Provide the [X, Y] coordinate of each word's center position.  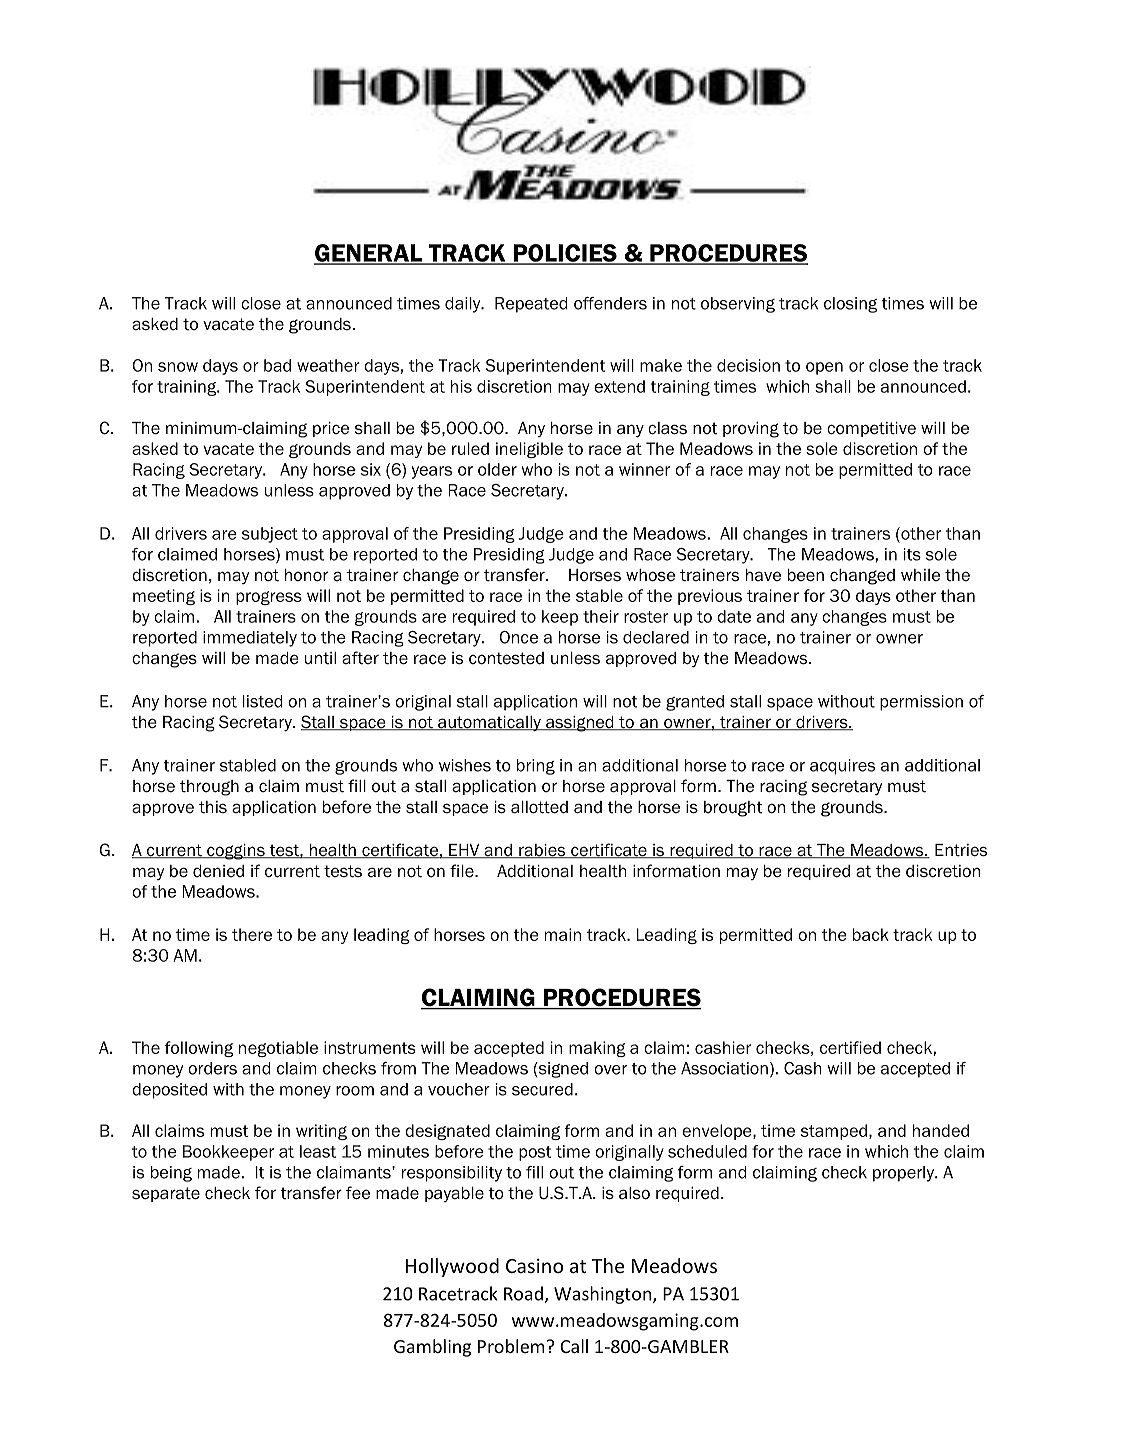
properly [904, 1174]
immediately [250, 639]
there [252, 934]
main [563, 934]
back [871, 934]
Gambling [432, 1348]
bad [277, 365]
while [920, 575]
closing [850, 305]
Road [523, 1293]
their [601, 616]
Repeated [531, 305]
